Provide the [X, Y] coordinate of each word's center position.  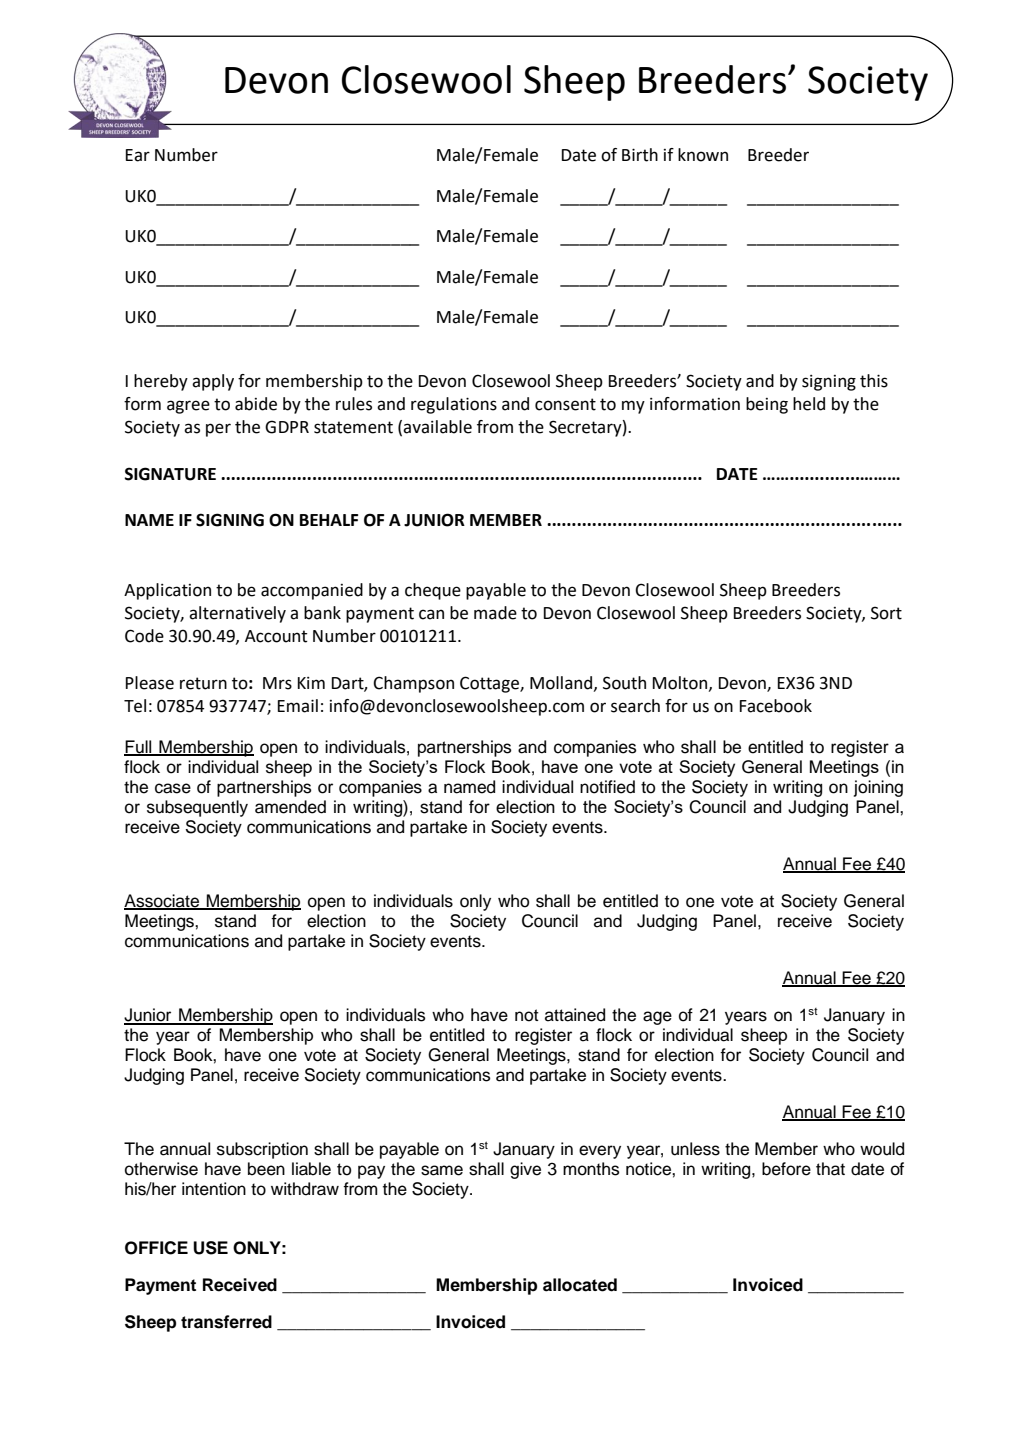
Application [167, 591]
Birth [640, 155]
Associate [163, 902]
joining [878, 788]
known [703, 155]
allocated [580, 1285]
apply [213, 382]
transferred [226, 1322]
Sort [886, 613]
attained [575, 1015]
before [786, 1169]
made [495, 613]
